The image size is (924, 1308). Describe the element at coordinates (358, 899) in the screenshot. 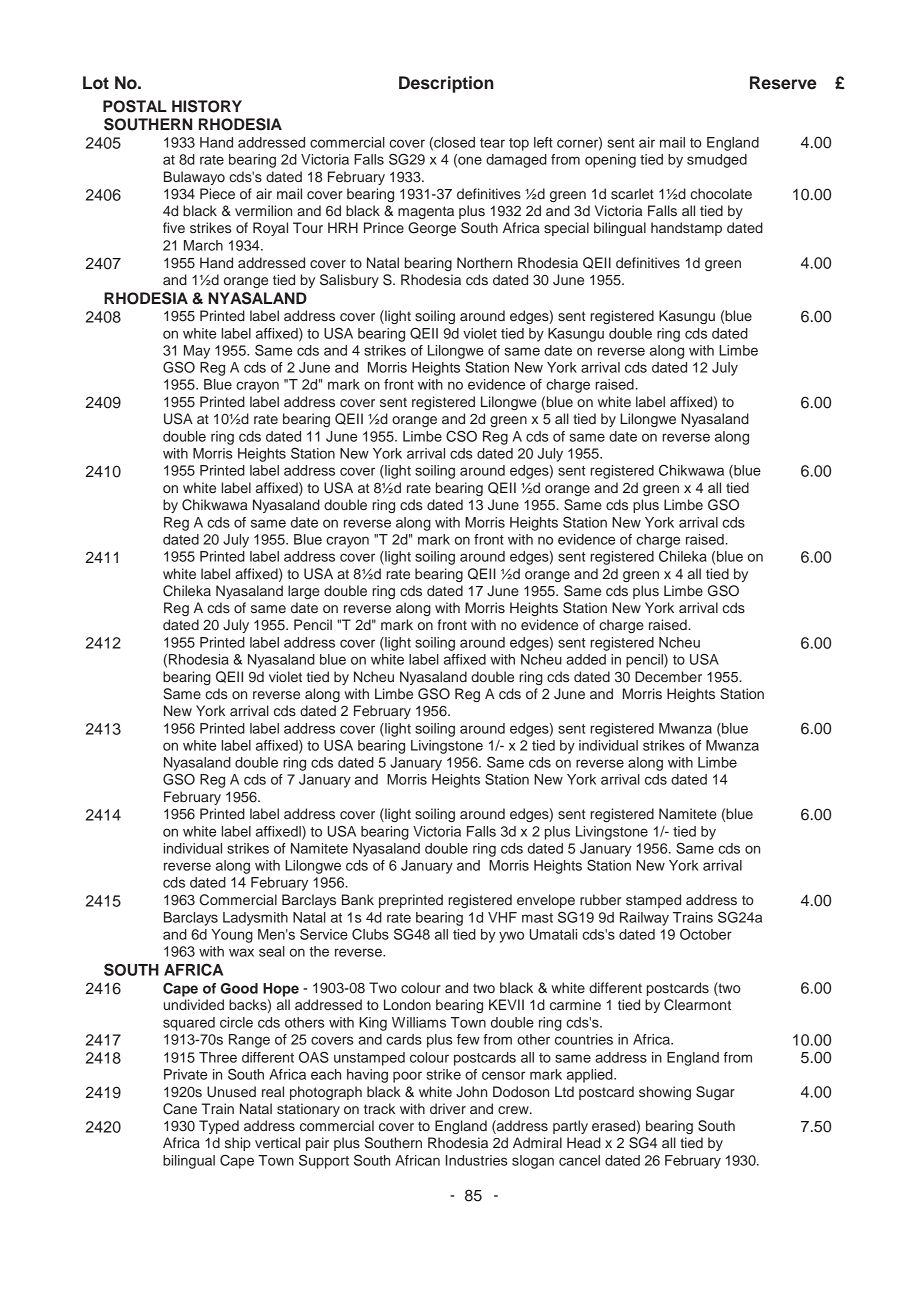

I see `Bank` at that location.
